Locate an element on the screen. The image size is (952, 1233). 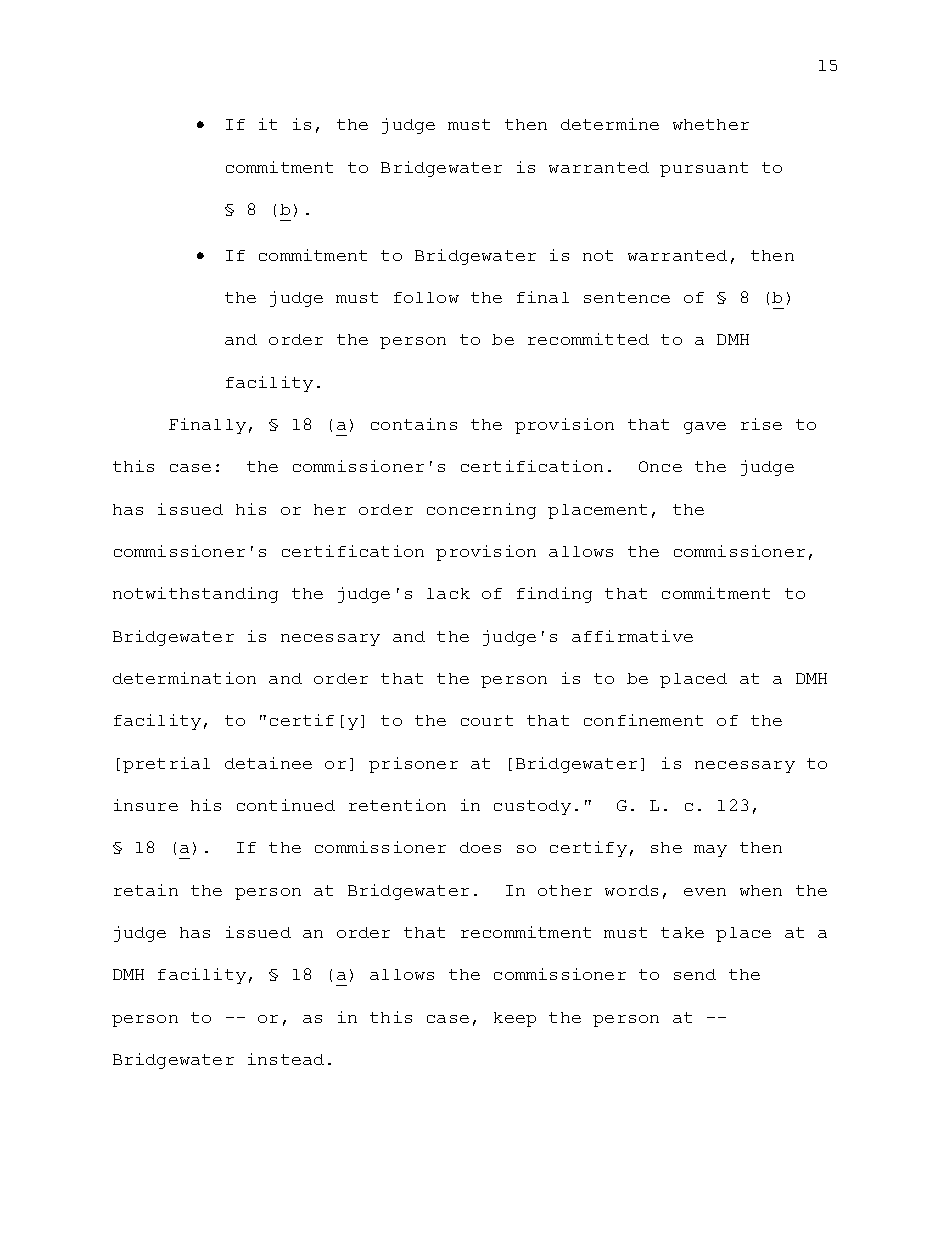
gave is located at coordinates (705, 428).
